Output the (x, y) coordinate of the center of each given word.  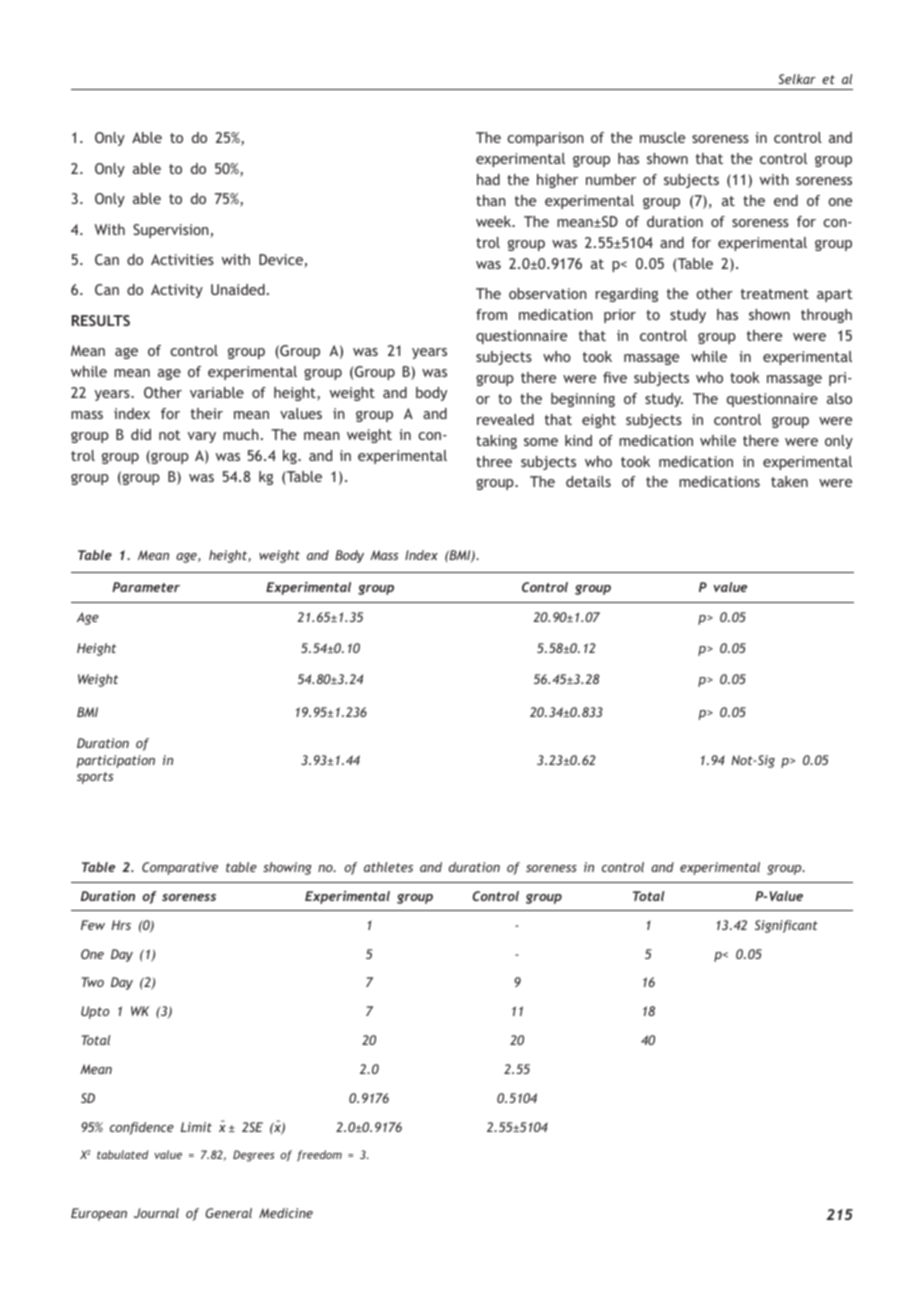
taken (789, 481)
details (588, 481)
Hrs (121, 925)
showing (287, 868)
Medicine (286, 1213)
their (207, 413)
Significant (786, 926)
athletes (388, 867)
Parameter (146, 587)
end (786, 200)
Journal (156, 1213)
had (488, 179)
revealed (505, 419)
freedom (319, 1155)
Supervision (171, 231)
